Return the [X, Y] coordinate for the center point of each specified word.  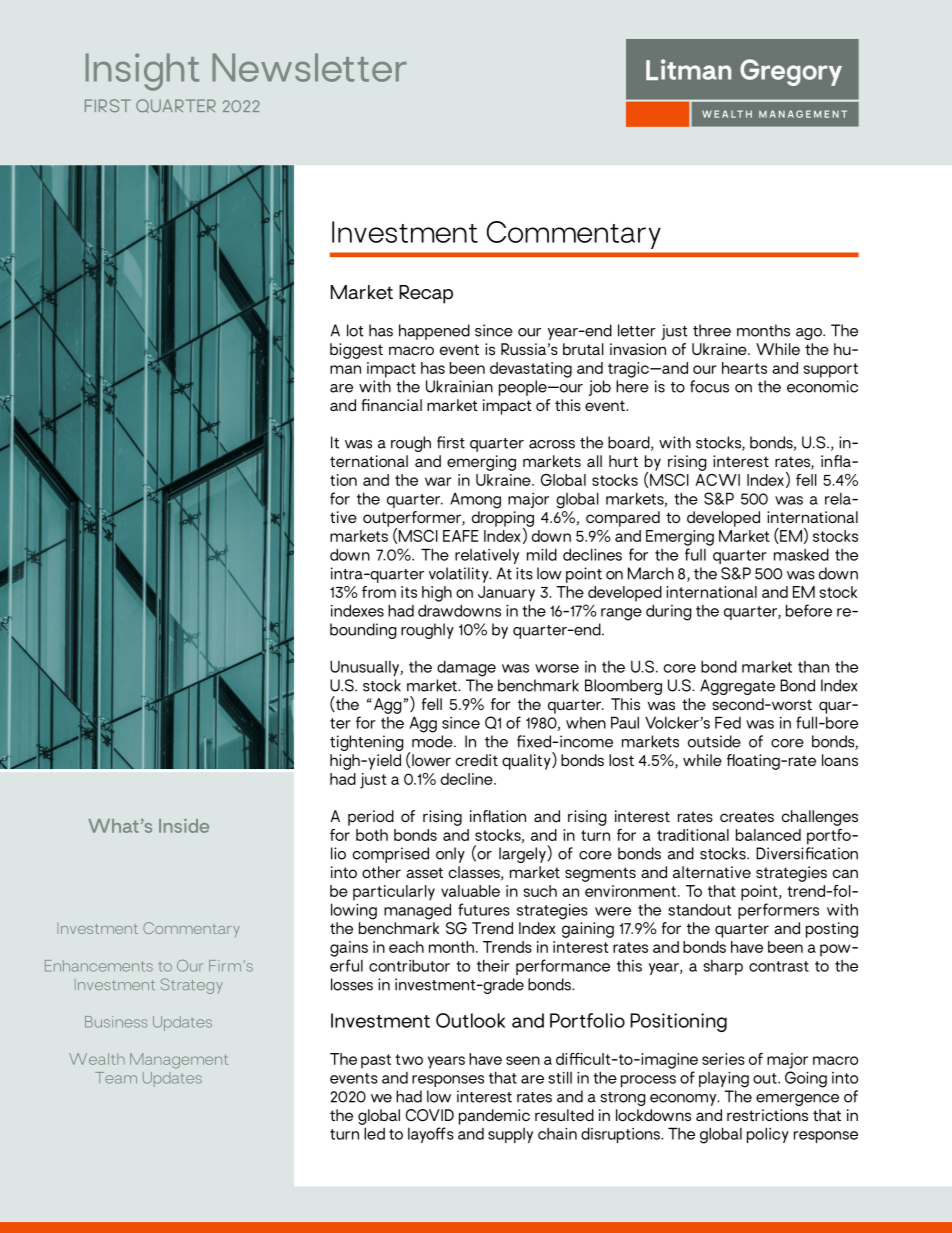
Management [179, 1061]
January [506, 594]
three [712, 330]
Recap [426, 294]
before [809, 610]
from [379, 592]
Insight [142, 72]
